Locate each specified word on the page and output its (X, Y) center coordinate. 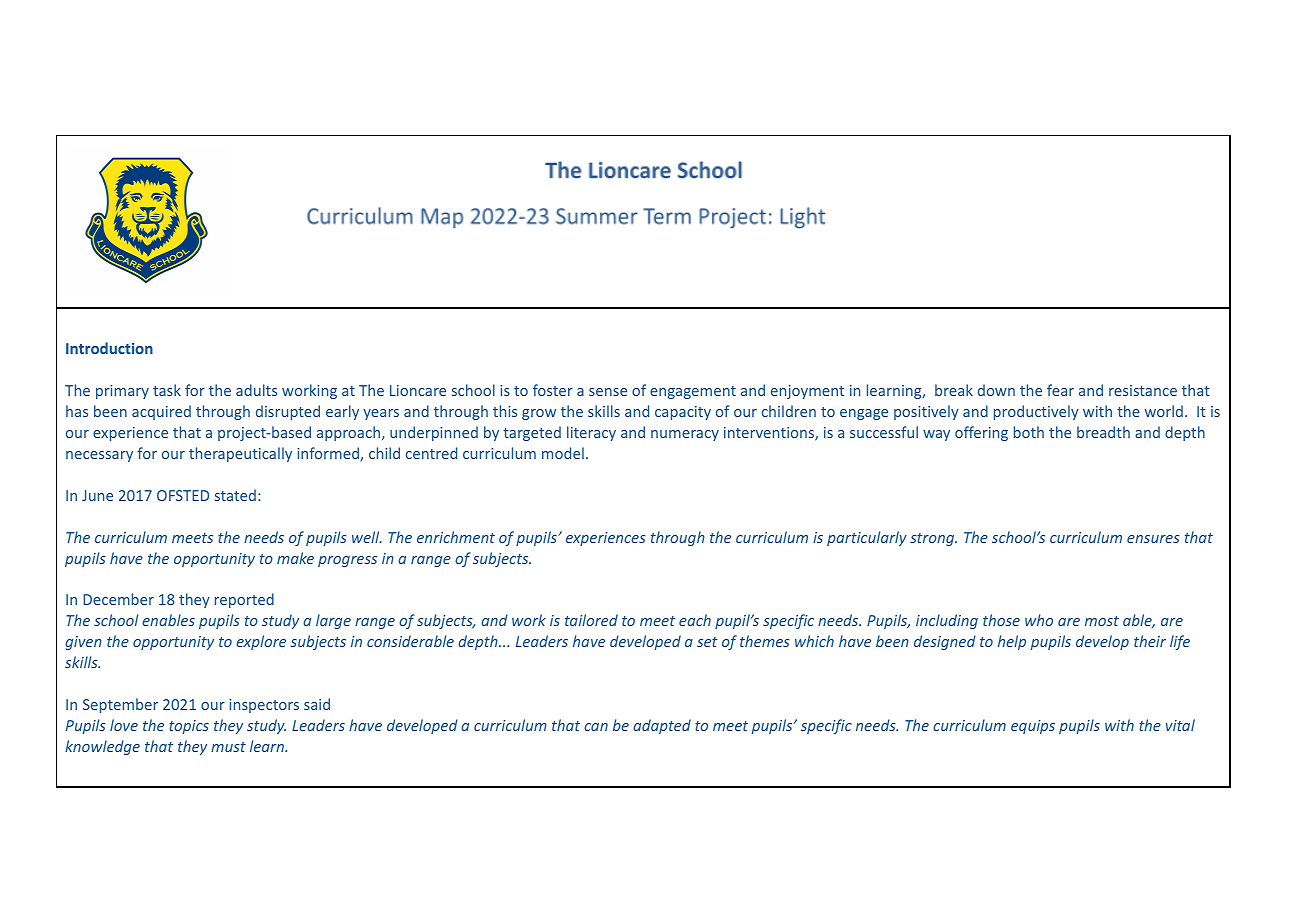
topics (189, 727)
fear (1060, 390)
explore (261, 642)
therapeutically (240, 454)
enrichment (456, 537)
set (707, 642)
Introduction (109, 348)
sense (608, 392)
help (1012, 642)
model (563, 453)
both (1029, 432)
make (295, 558)
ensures (1153, 539)
